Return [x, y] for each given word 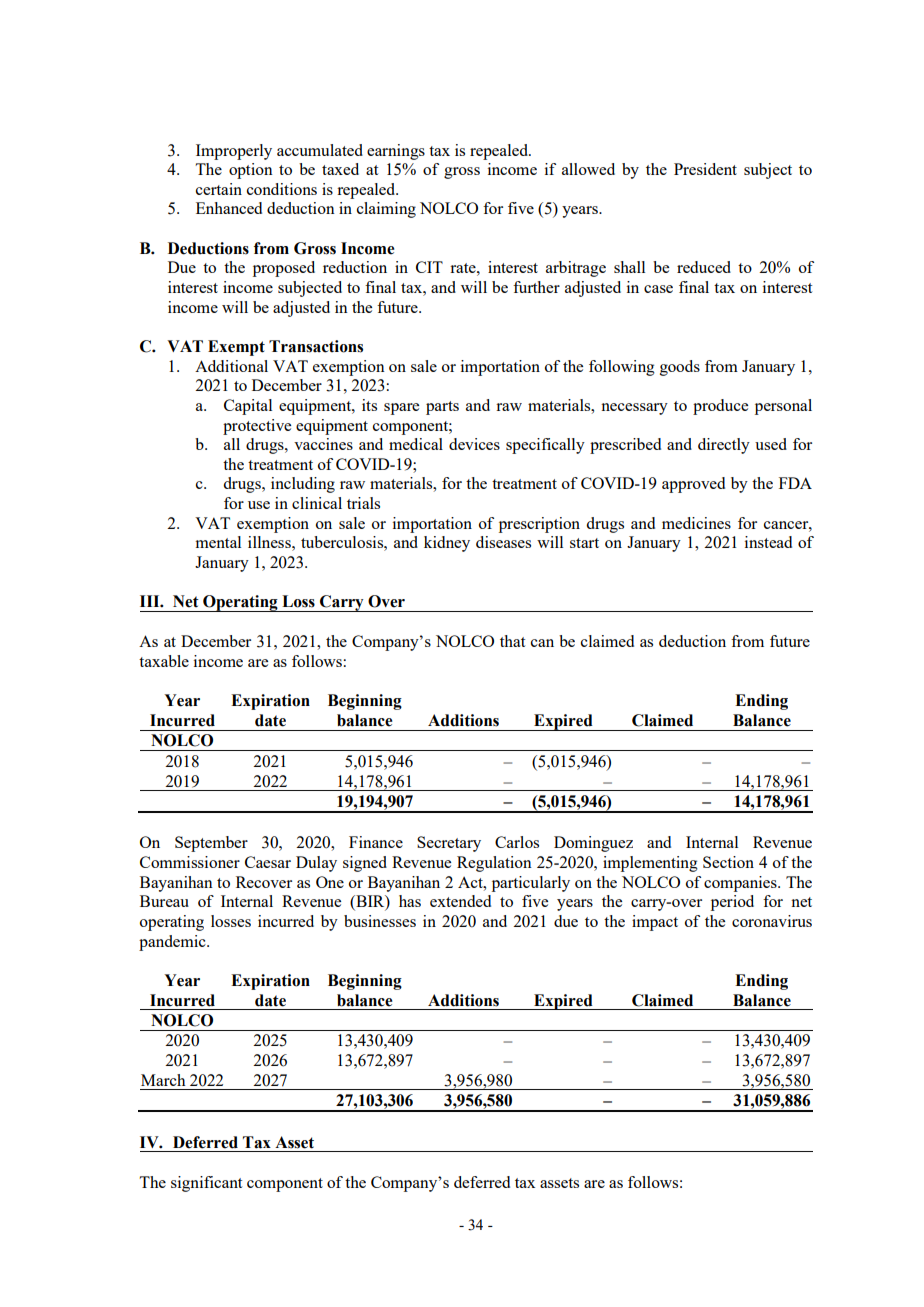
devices [474, 444]
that [512, 641]
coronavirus [772, 921]
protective [257, 427]
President [705, 169]
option [251, 171]
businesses [380, 921]
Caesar [268, 862]
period [732, 903]
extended [460, 901]
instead [768, 542]
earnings [396, 152]
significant [206, 1184]
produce [720, 407]
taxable [164, 661]
